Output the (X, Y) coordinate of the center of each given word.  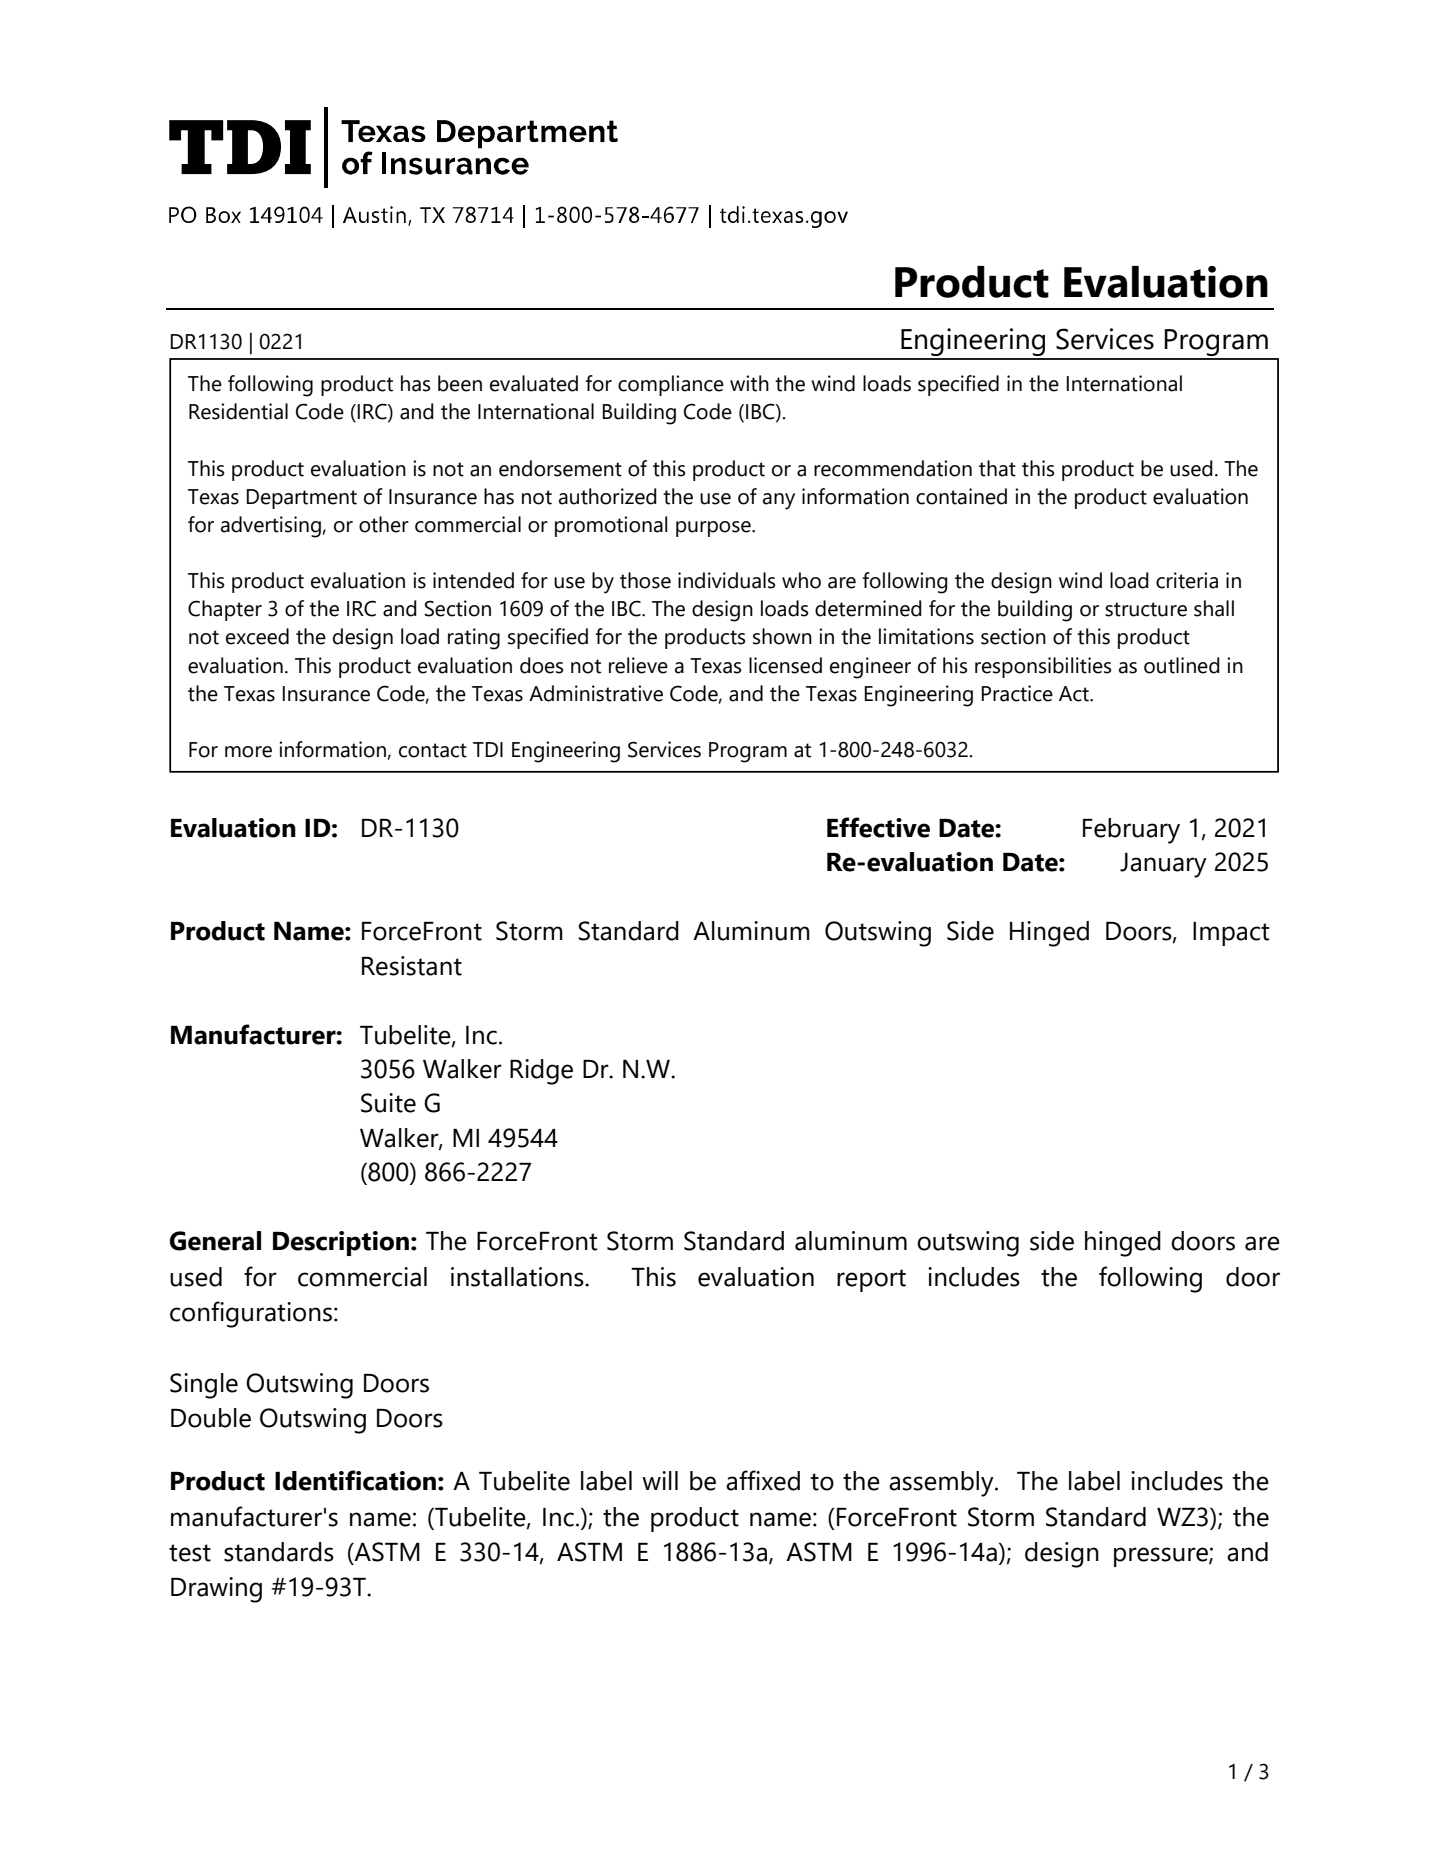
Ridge (541, 1072)
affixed (763, 1480)
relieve (638, 665)
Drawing (216, 1590)
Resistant (412, 966)
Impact (1231, 934)
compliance (671, 385)
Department (302, 499)
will (660, 1480)
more (248, 752)
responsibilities (1043, 667)
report (871, 1280)
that (997, 468)
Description (341, 1243)
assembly (942, 1484)
